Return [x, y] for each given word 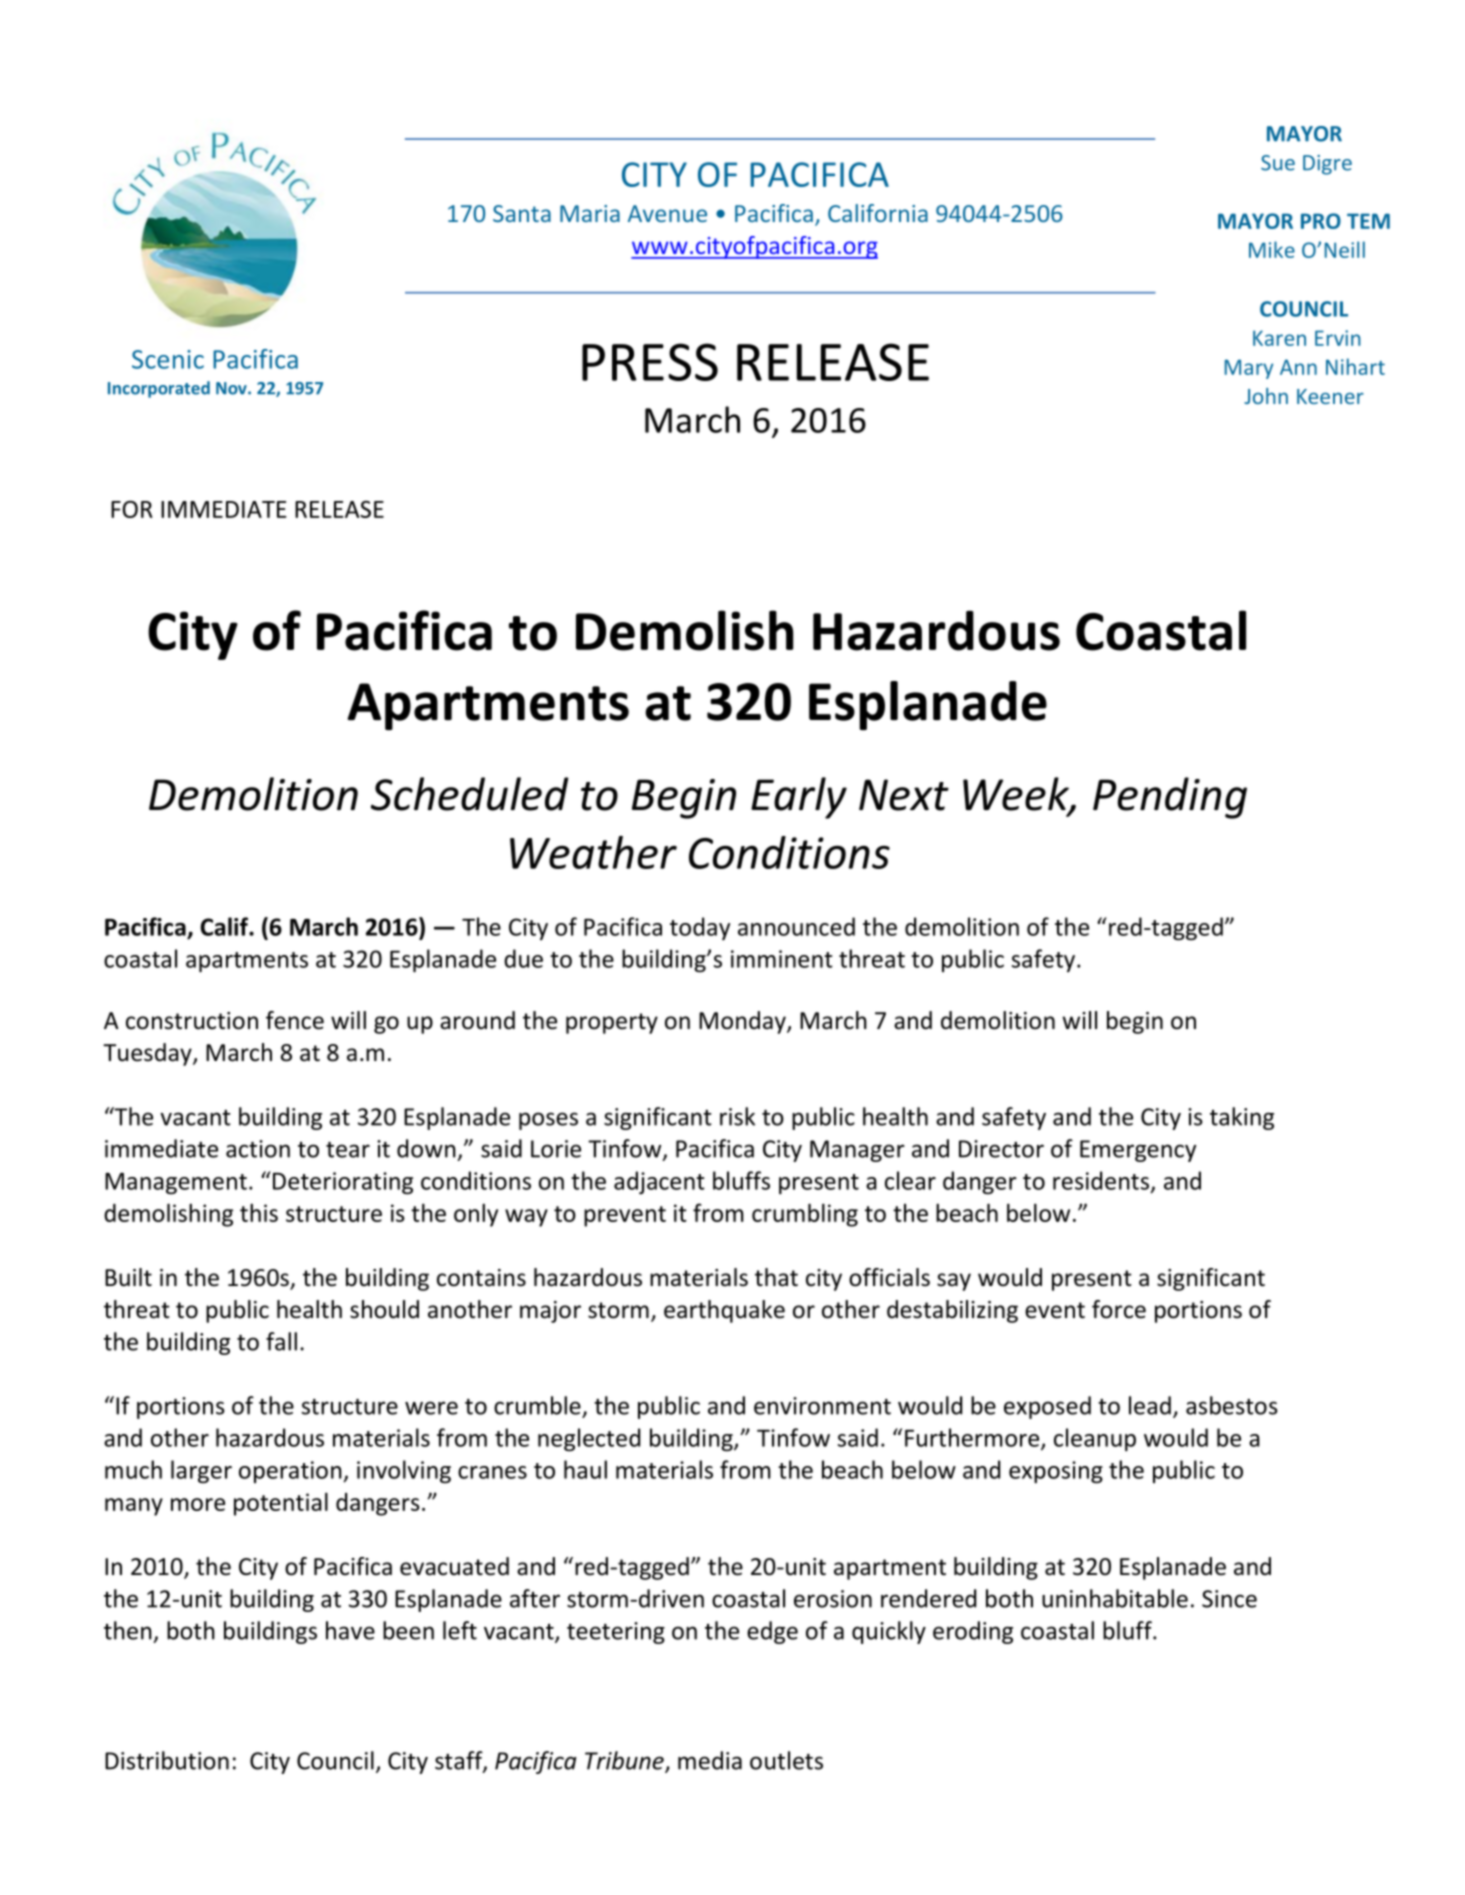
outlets [786, 1760]
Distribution [167, 1760]
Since [1229, 1599]
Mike [1272, 249]
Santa [522, 213]
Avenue [667, 213]
